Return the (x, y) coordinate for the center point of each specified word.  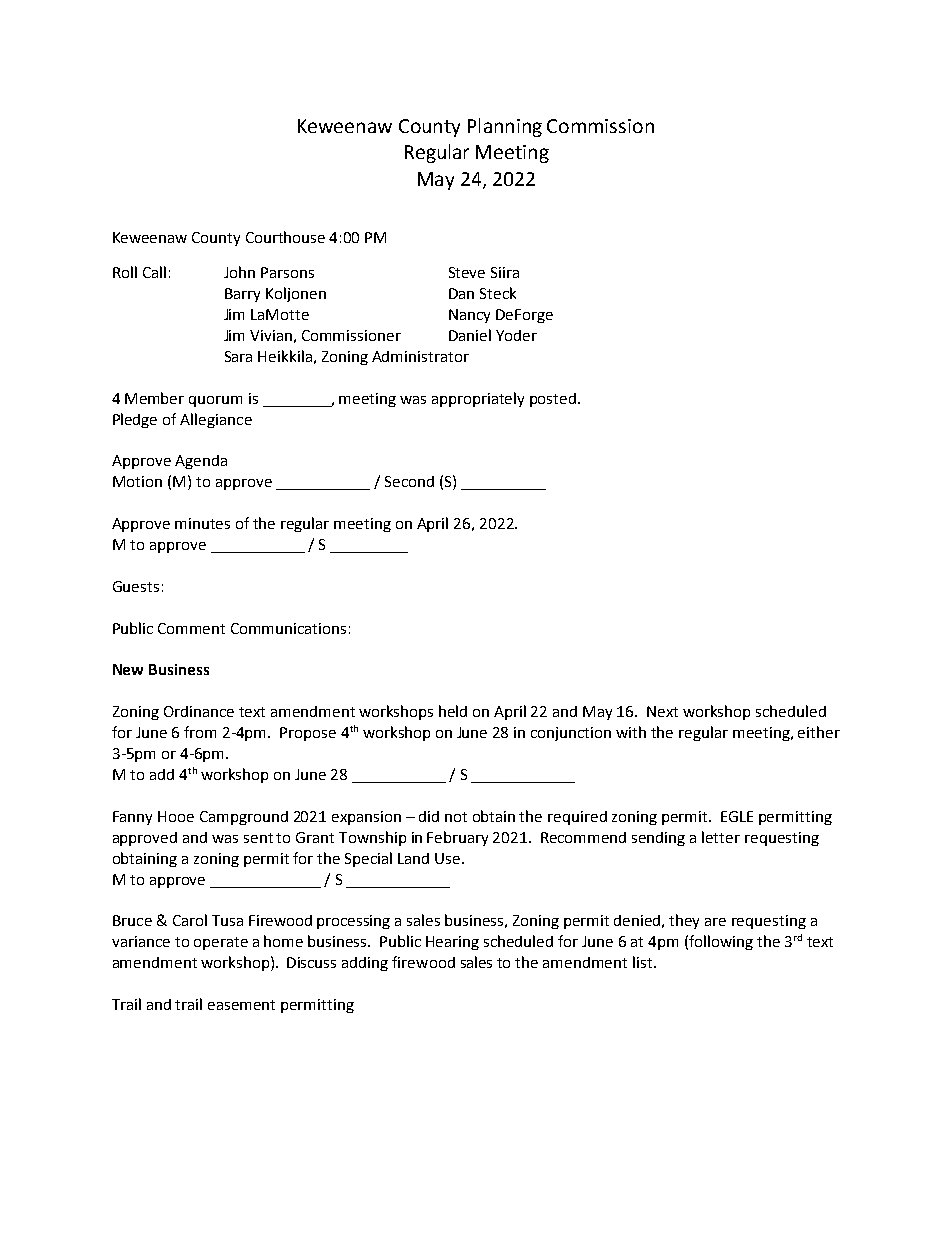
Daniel (470, 335)
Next (662, 711)
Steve (467, 272)
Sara (238, 356)
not (456, 817)
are (715, 922)
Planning (505, 127)
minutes (202, 523)
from (200, 732)
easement (241, 1005)
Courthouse (285, 237)
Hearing (452, 943)
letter (721, 837)
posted (554, 400)
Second (409, 481)
